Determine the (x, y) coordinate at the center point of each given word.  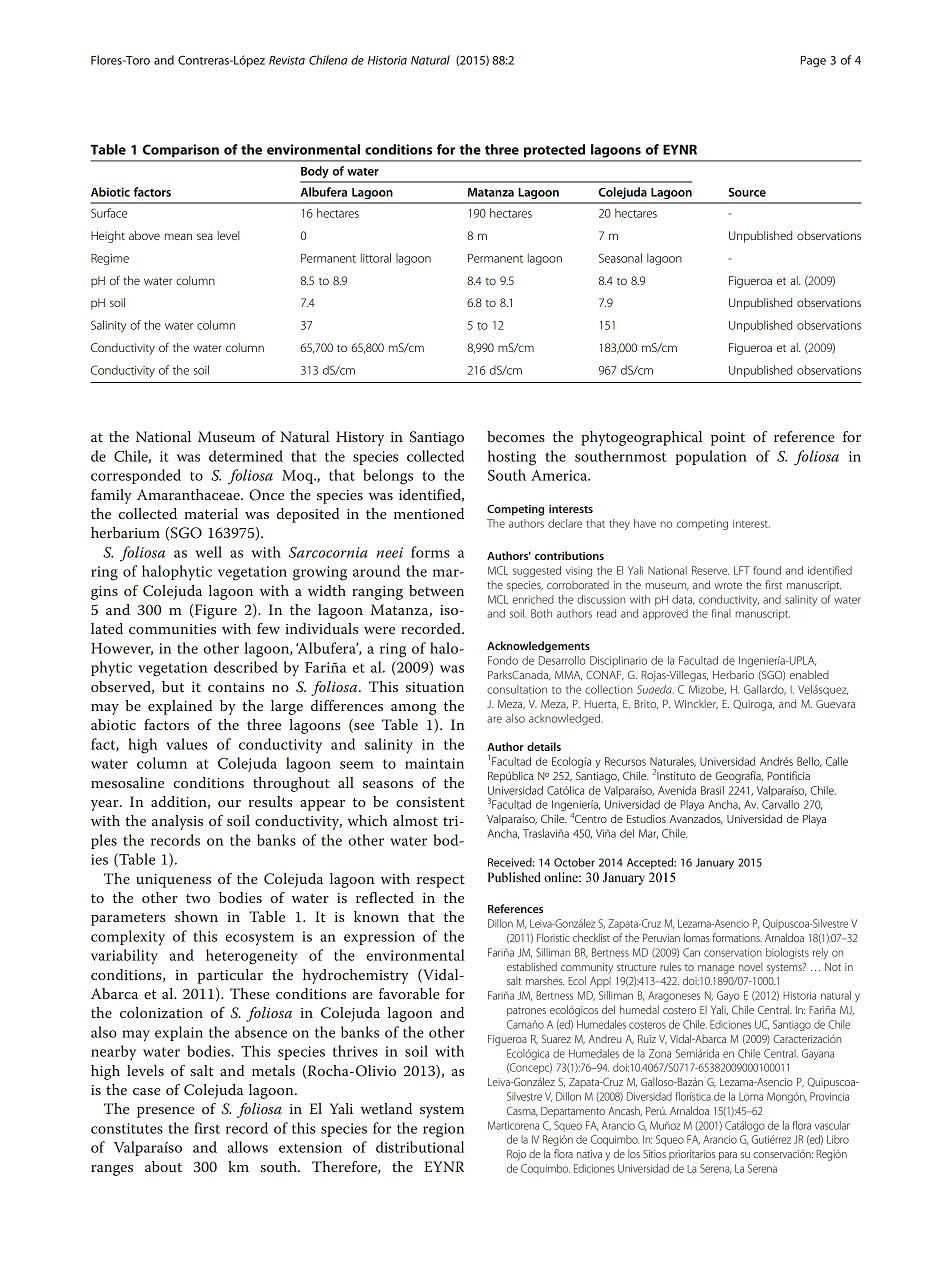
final (721, 613)
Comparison (181, 150)
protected (554, 150)
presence (166, 1112)
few (268, 628)
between (436, 590)
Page (813, 61)
